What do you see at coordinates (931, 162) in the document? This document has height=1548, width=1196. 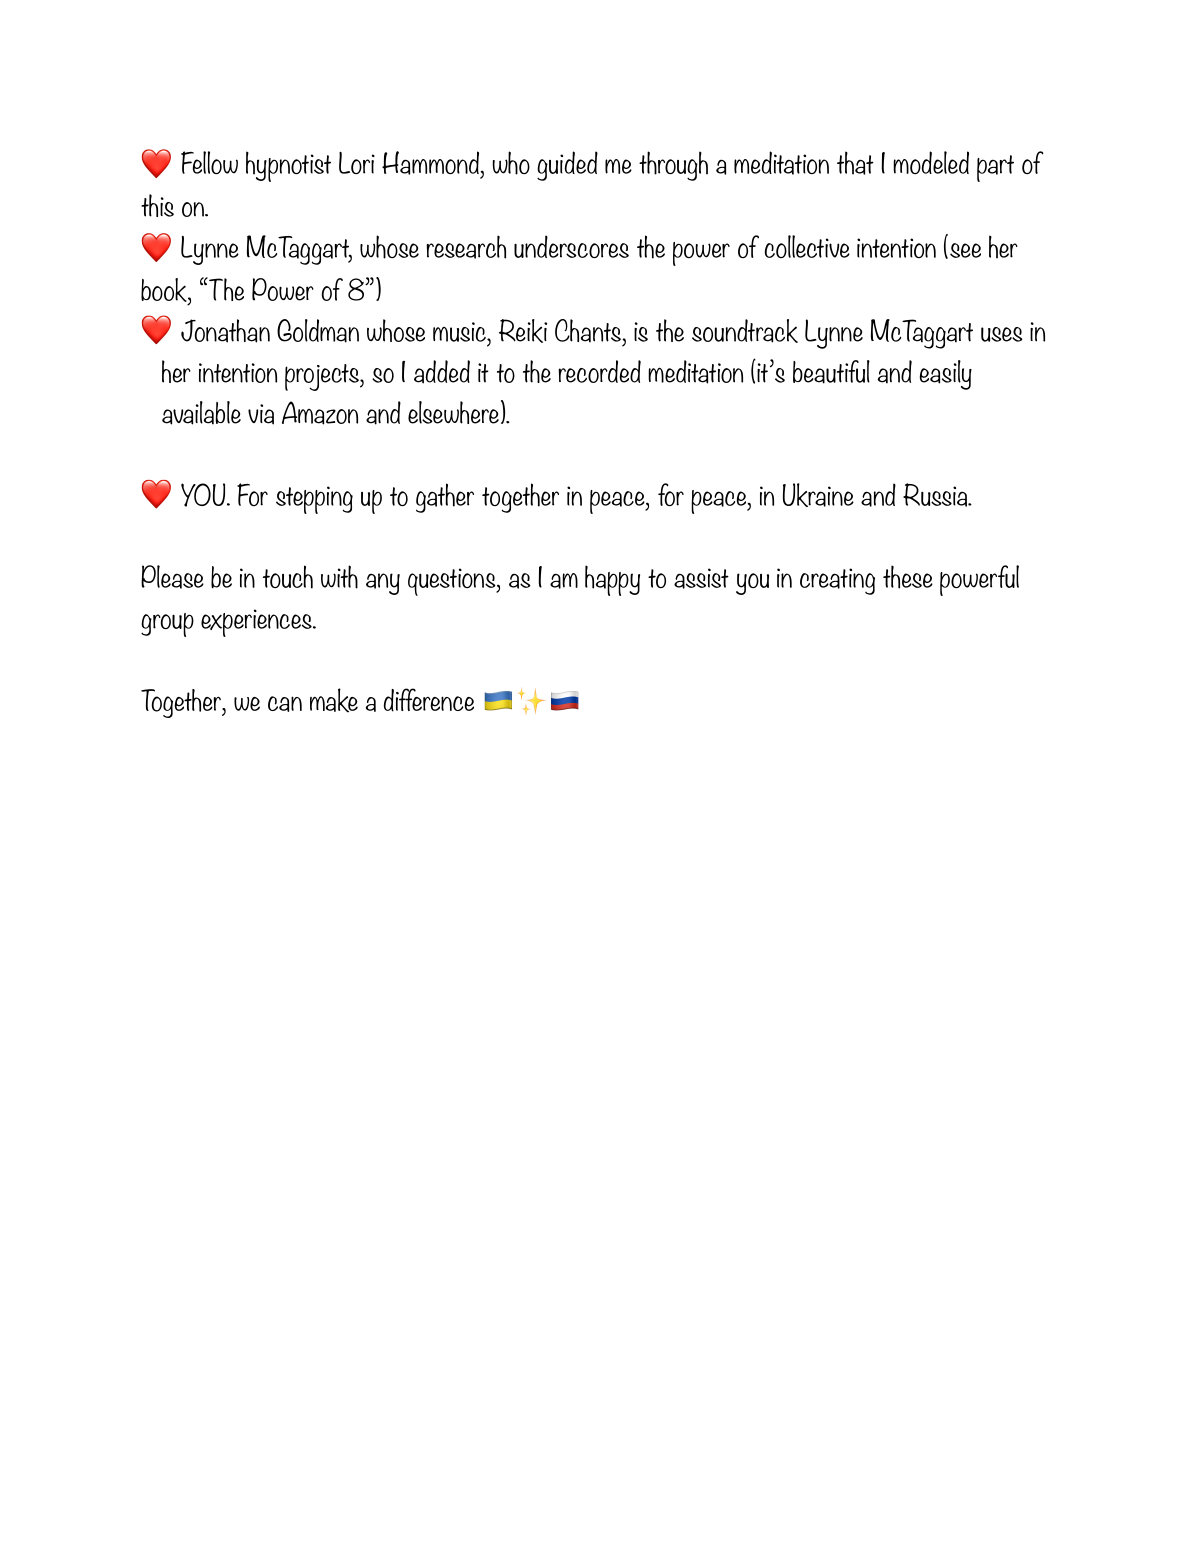 I see `modeled` at bounding box center [931, 162].
